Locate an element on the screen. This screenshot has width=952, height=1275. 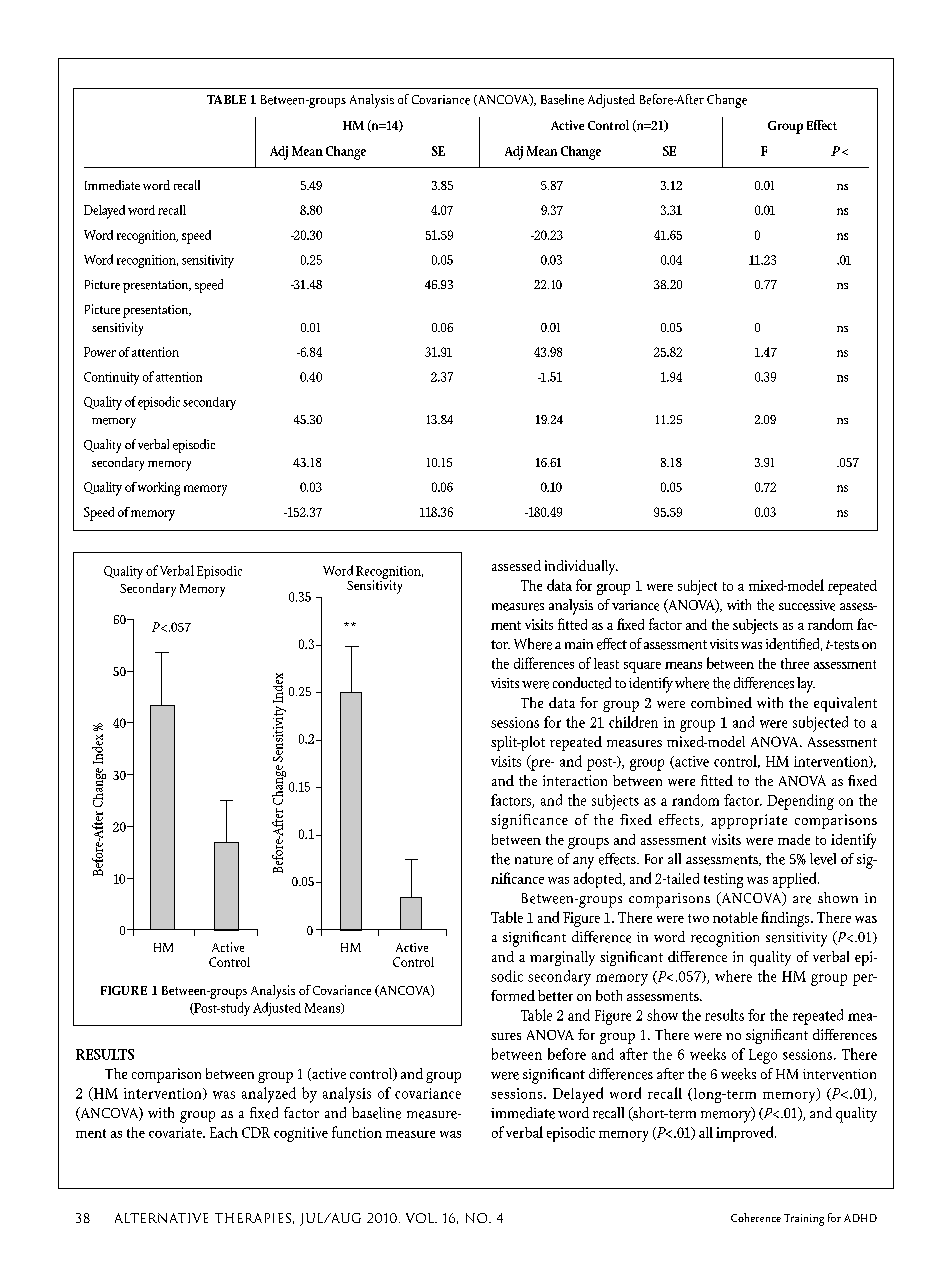
both is located at coordinates (609, 995).
